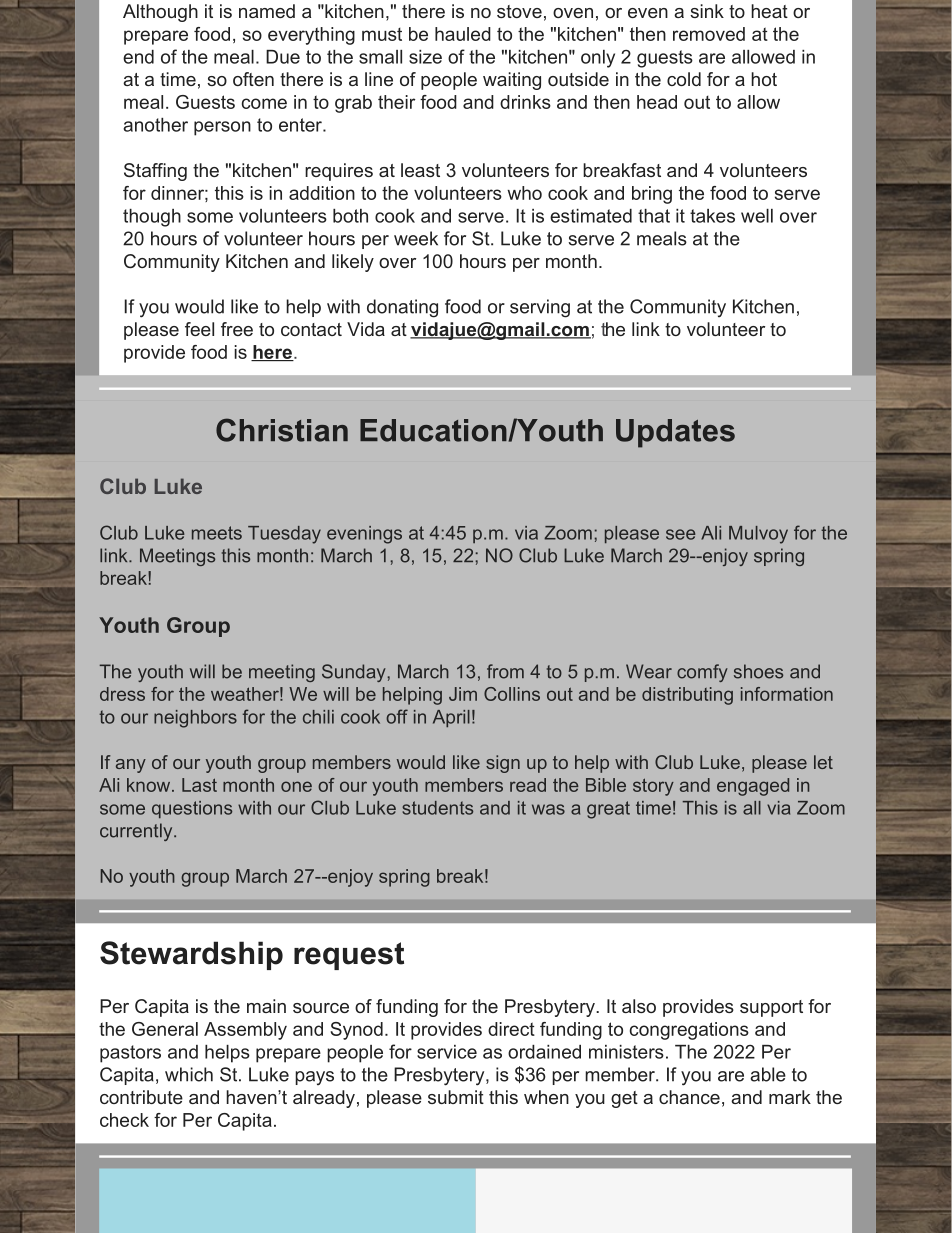 The width and height of the screenshot is (952, 1233). I want to click on which, so click(189, 1074).
